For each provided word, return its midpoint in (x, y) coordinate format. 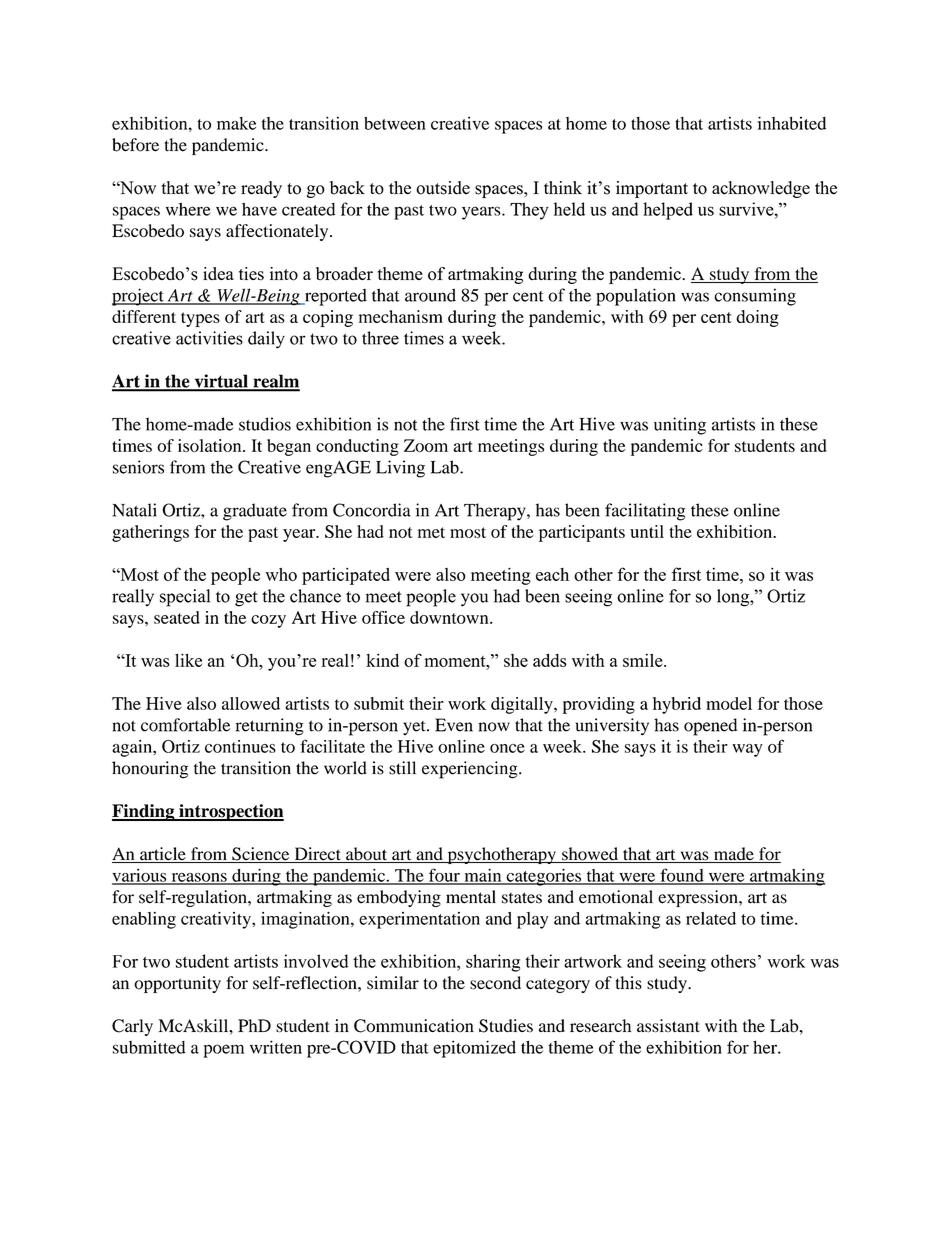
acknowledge (761, 189)
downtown (450, 617)
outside (443, 188)
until (647, 531)
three (380, 338)
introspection (230, 812)
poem (224, 1051)
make (236, 123)
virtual (221, 382)
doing (757, 318)
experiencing (471, 770)
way (747, 750)
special (185, 598)
